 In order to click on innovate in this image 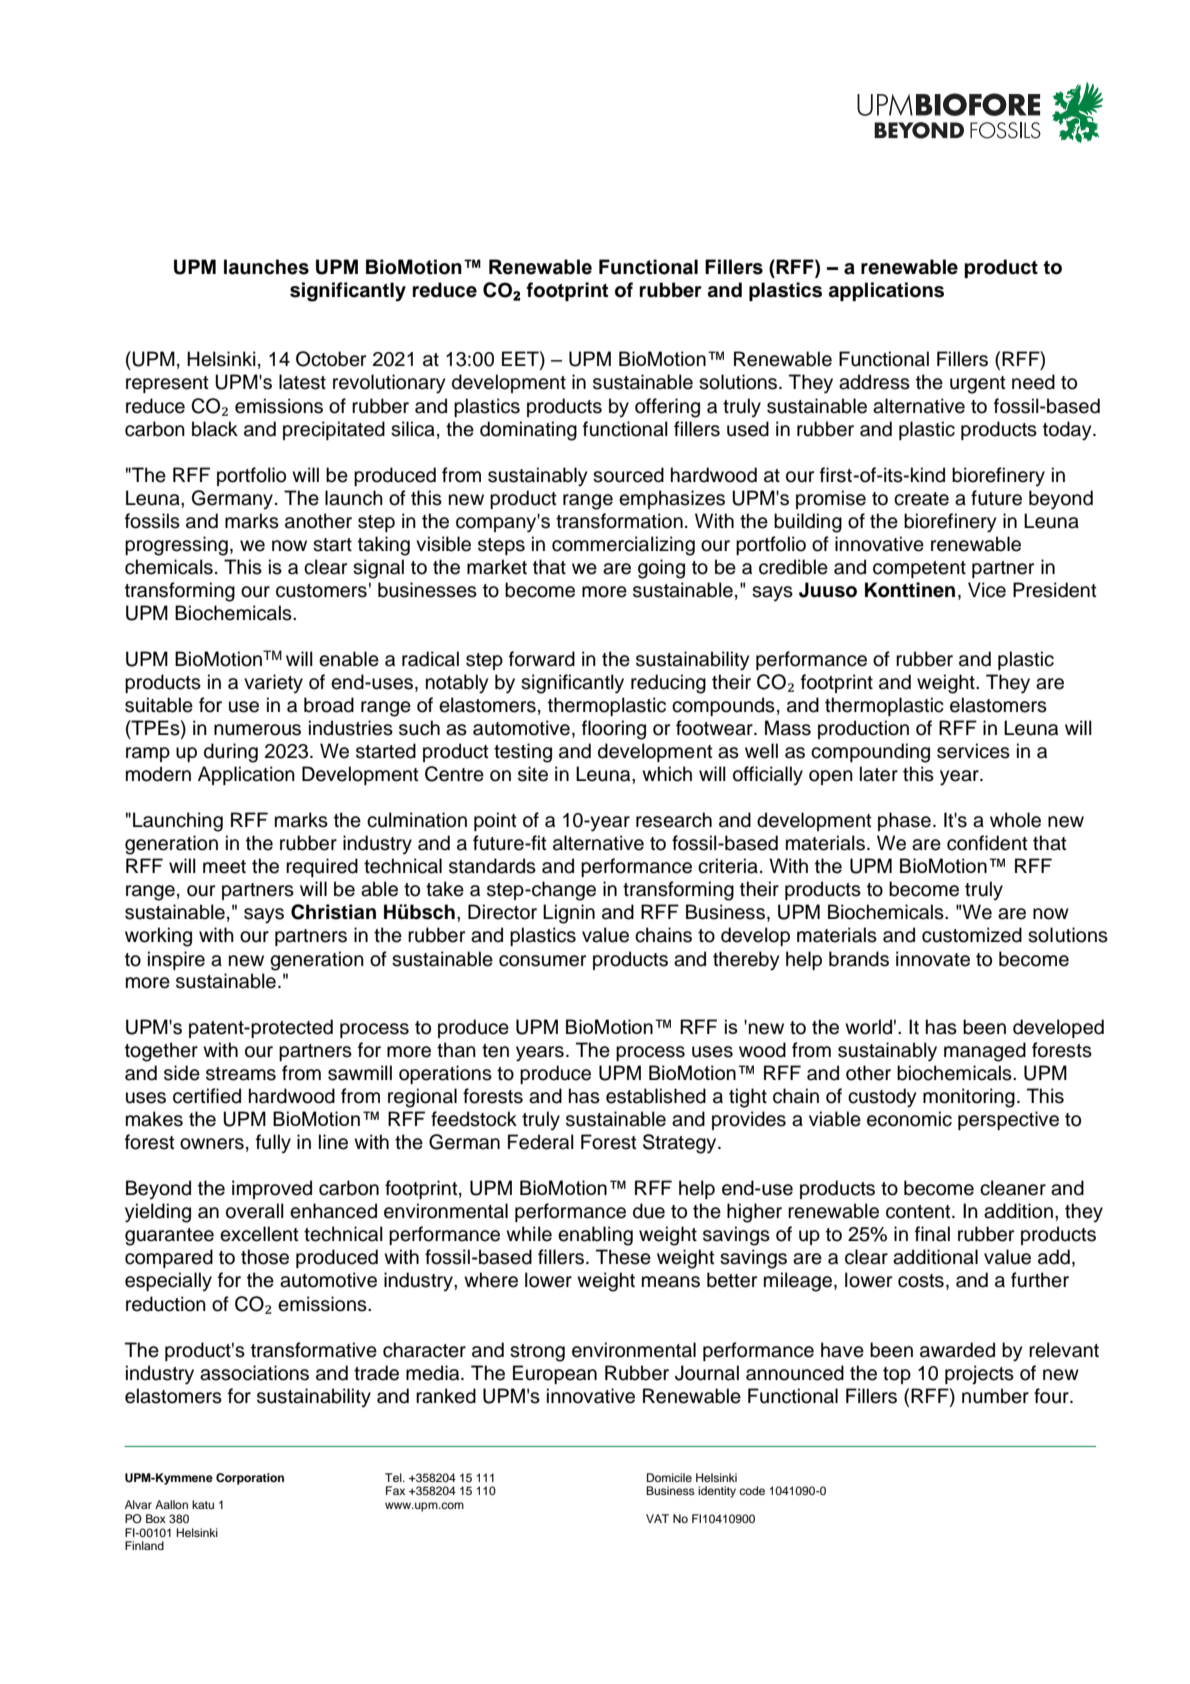, I will do `click(933, 959)`.
